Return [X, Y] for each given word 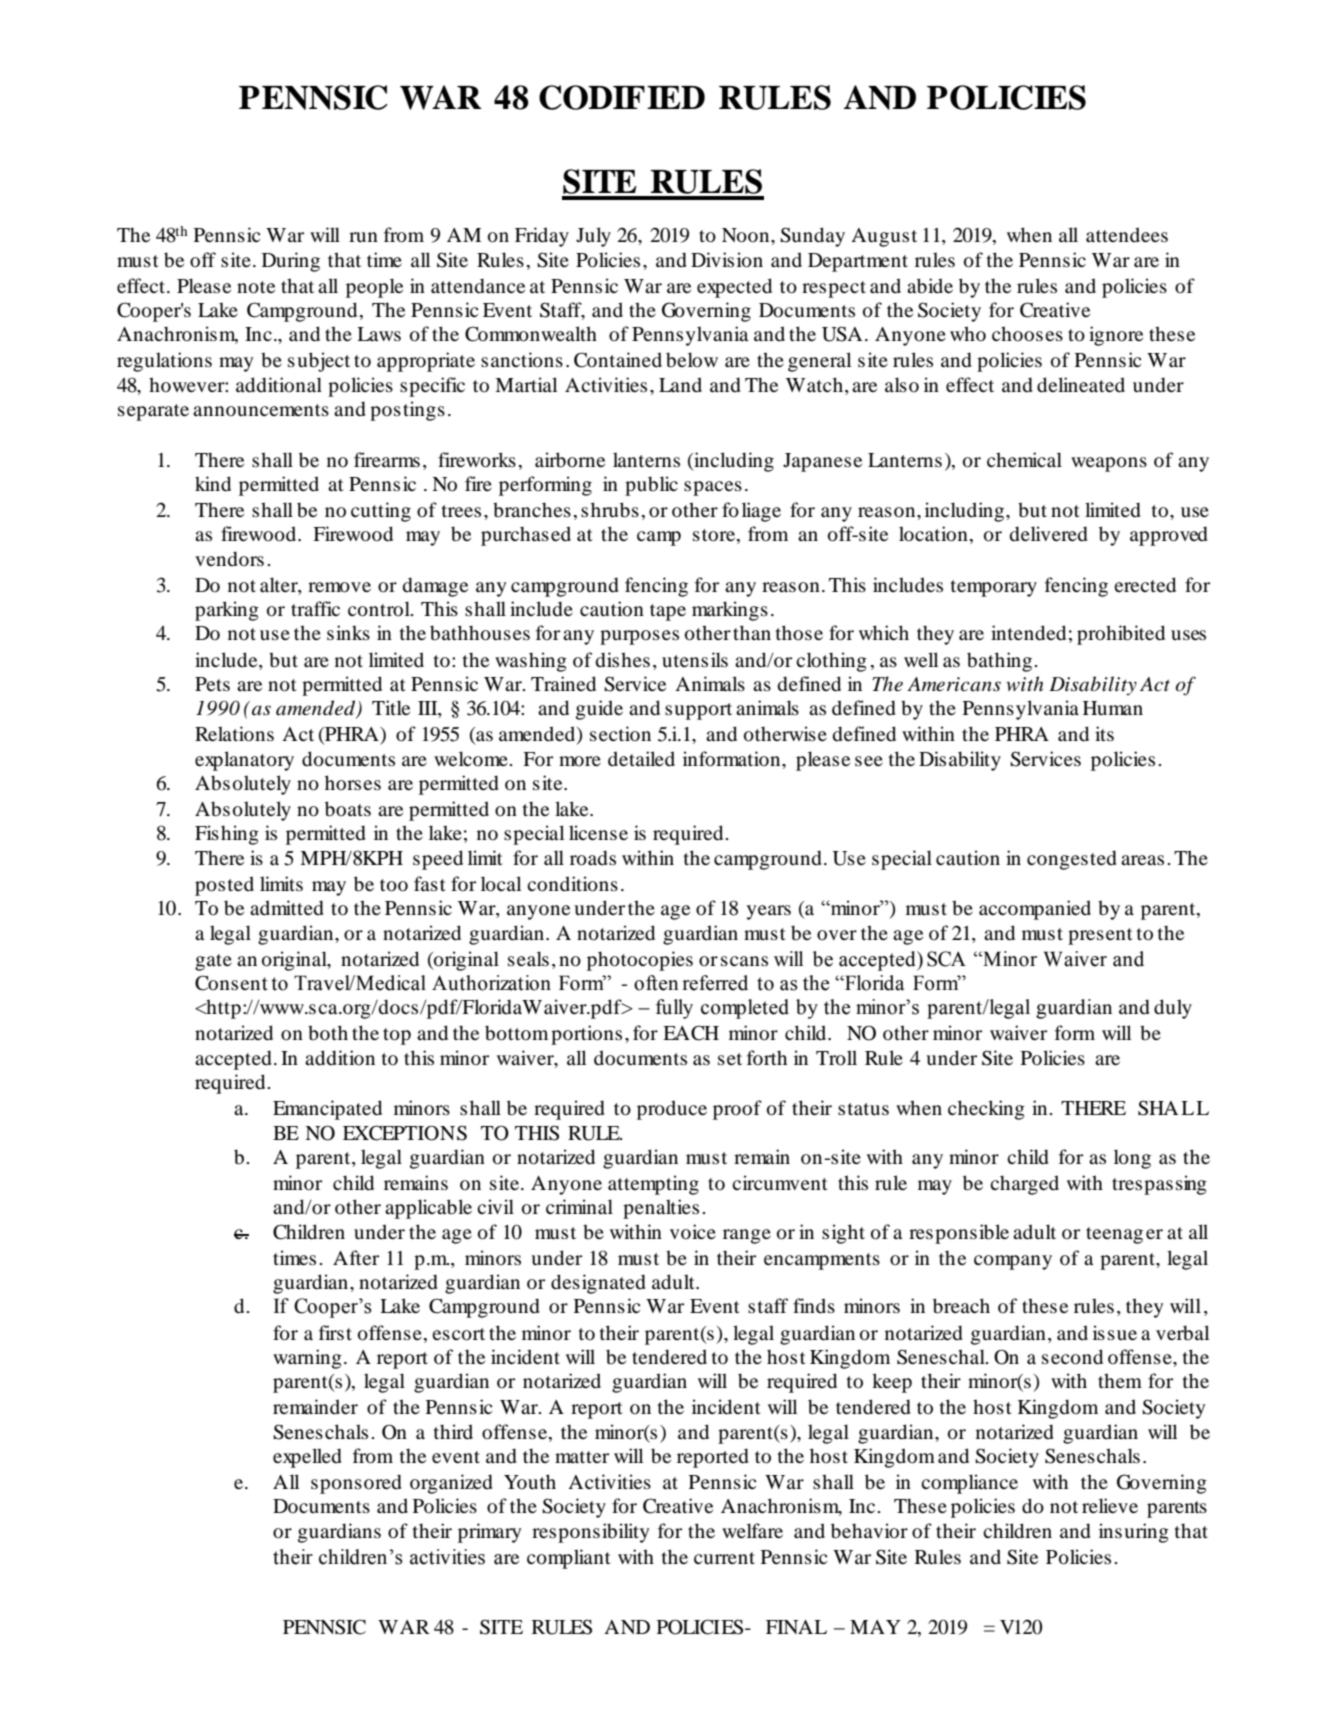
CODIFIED [622, 97]
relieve [1110, 1505]
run [363, 237]
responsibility [590, 1533]
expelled [307, 1458]
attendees [1127, 234]
